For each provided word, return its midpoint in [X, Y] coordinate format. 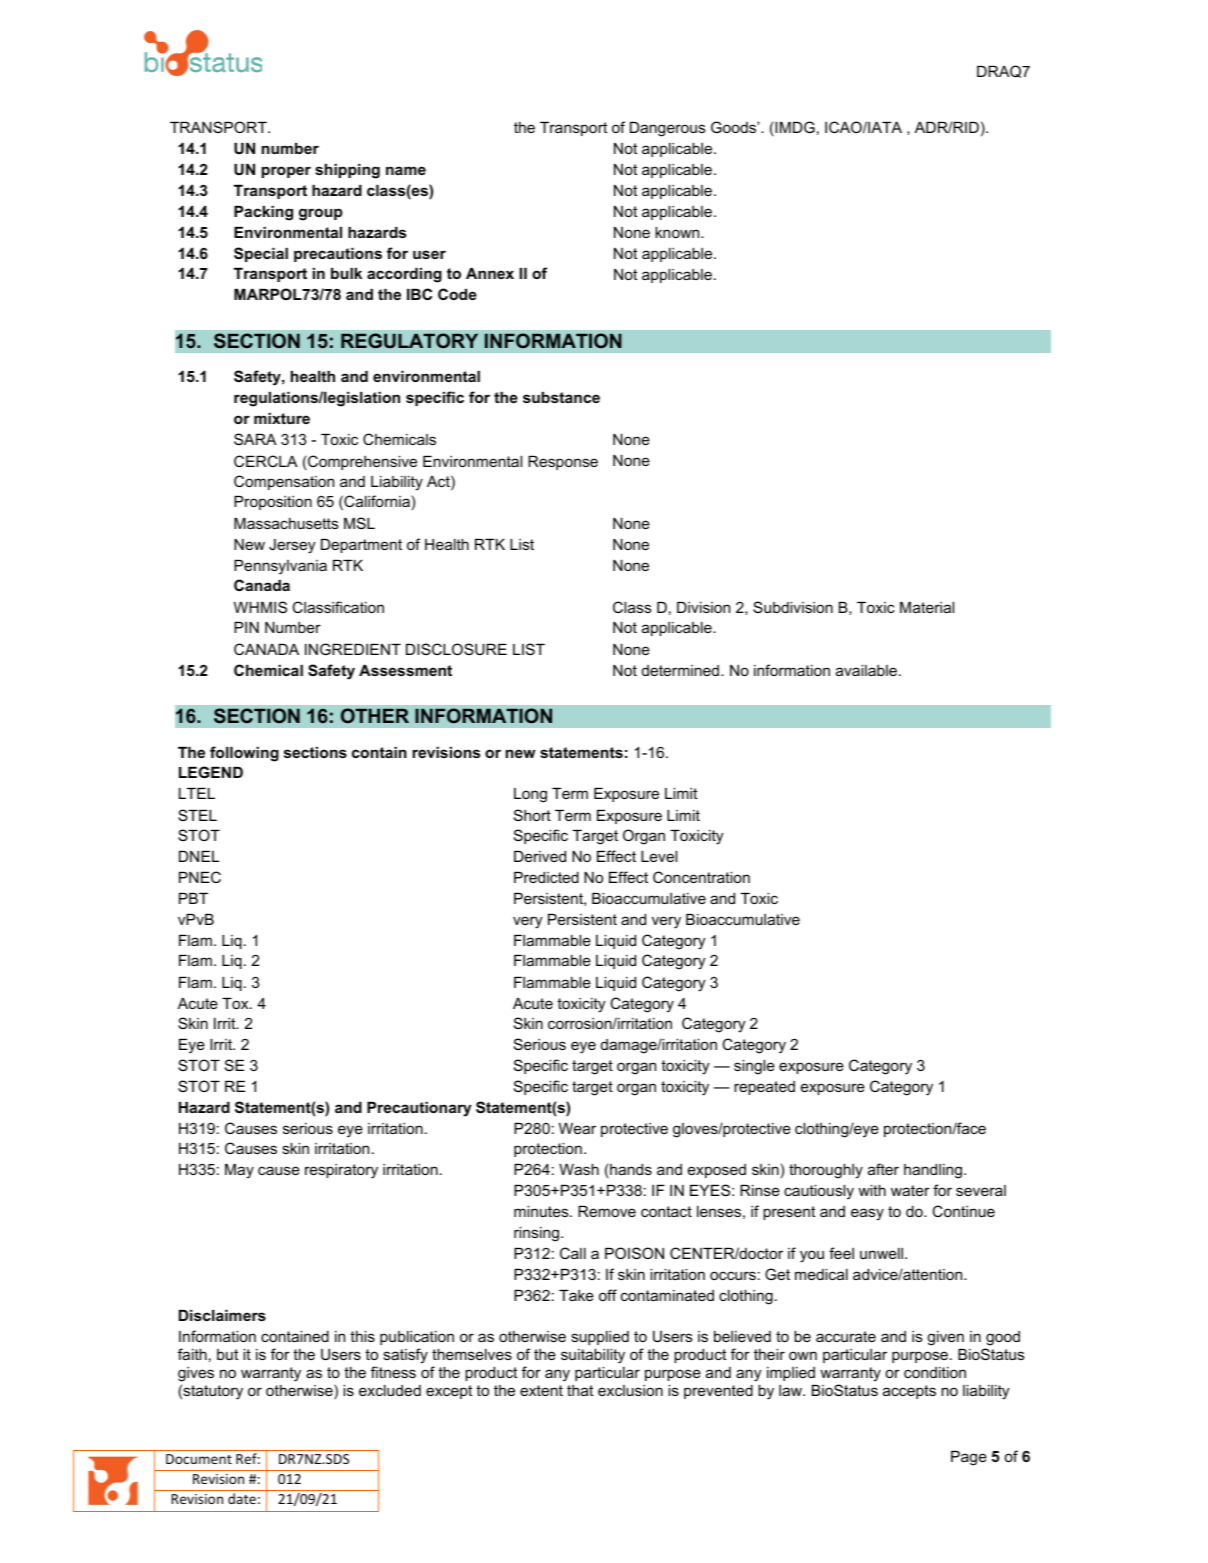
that [580, 1390]
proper [286, 172]
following [244, 754]
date [242, 1498]
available [866, 670]
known [678, 232]
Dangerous [667, 129]
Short [532, 815]
